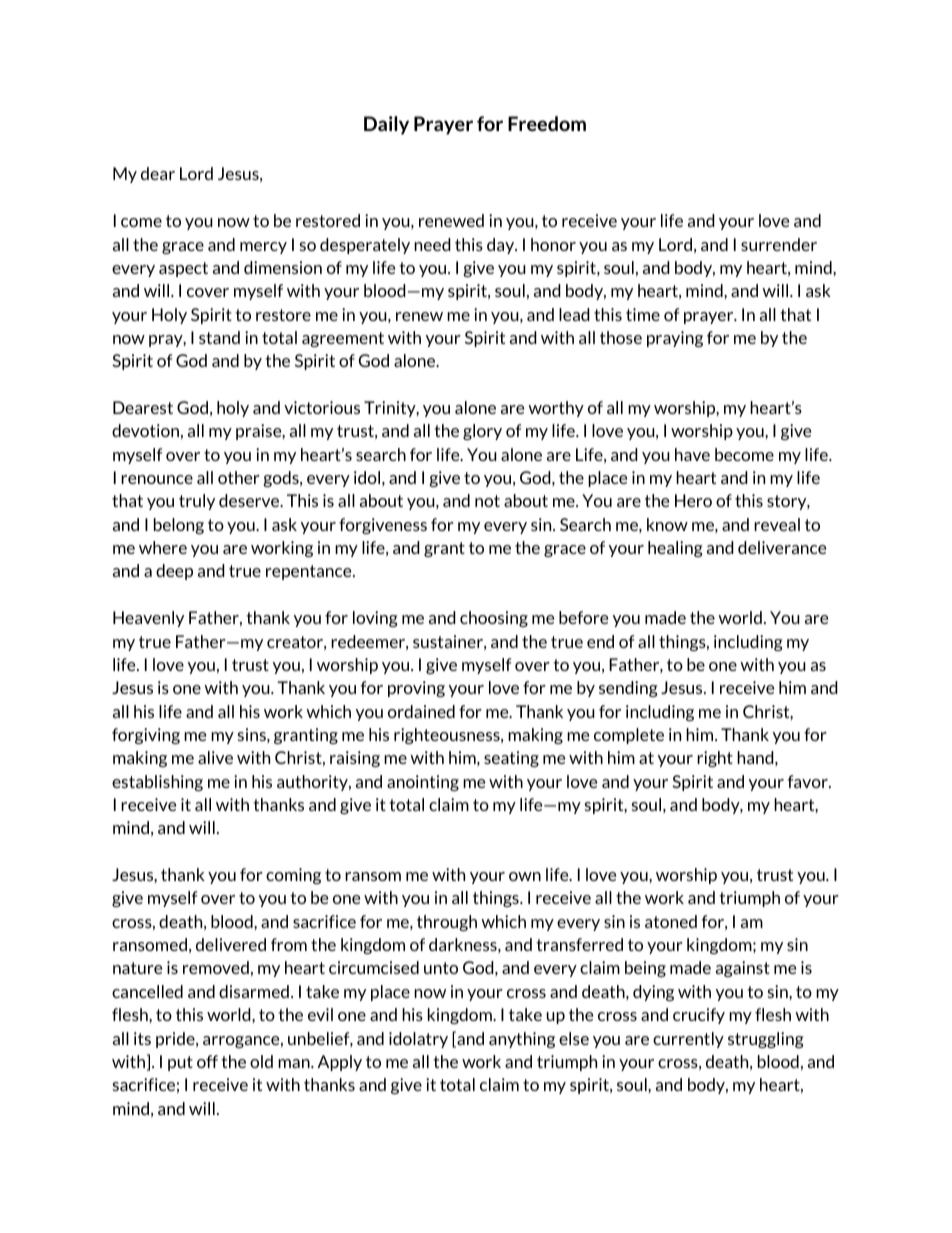 The width and height of the document is (952, 1233). I want to click on mercy, so click(263, 248).
